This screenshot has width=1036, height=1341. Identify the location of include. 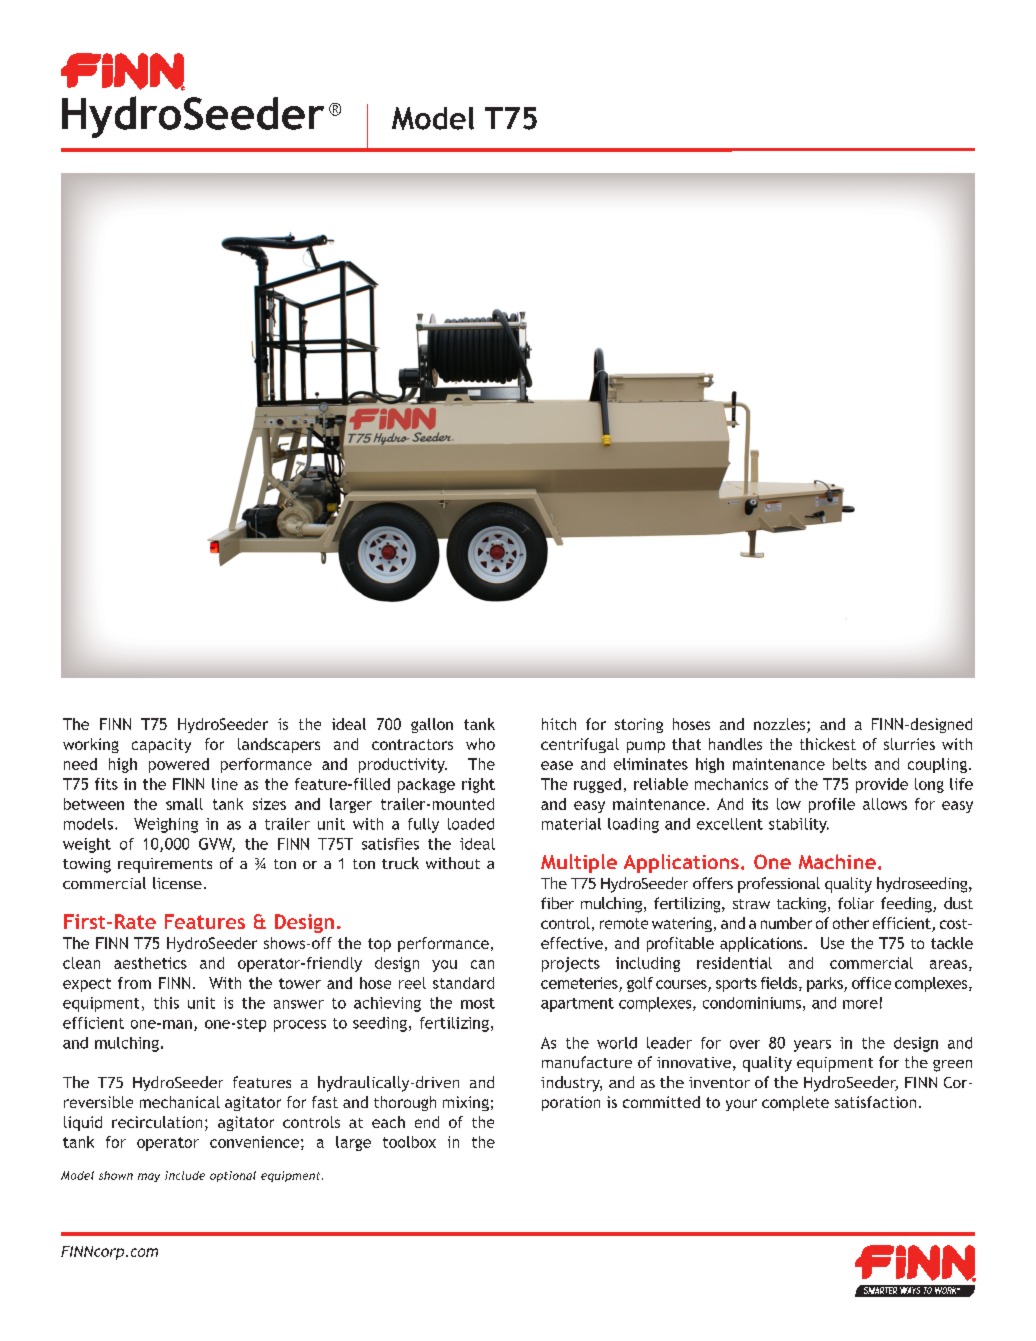
(185, 1175).
